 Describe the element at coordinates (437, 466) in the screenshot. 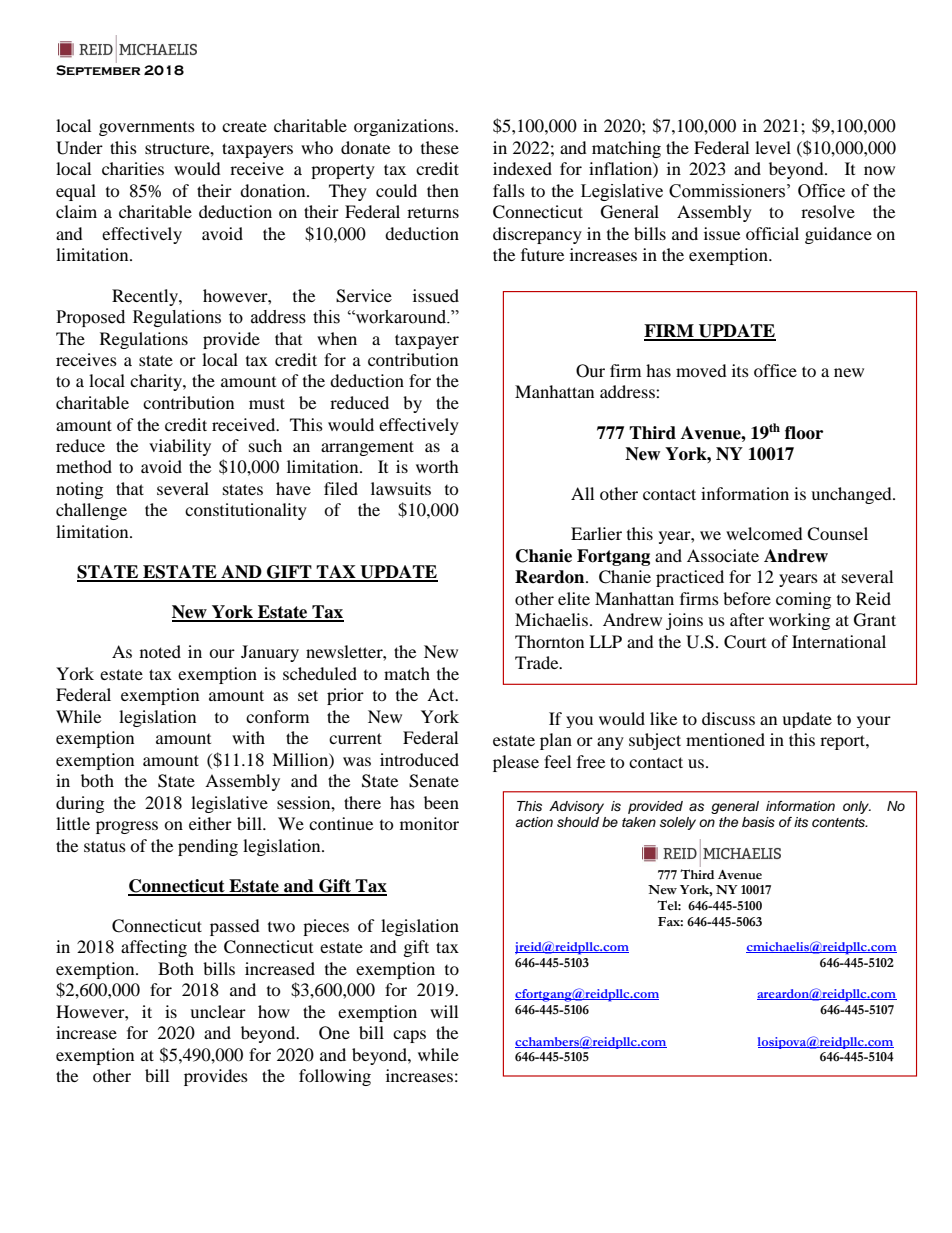

I see `worth` at that location.
